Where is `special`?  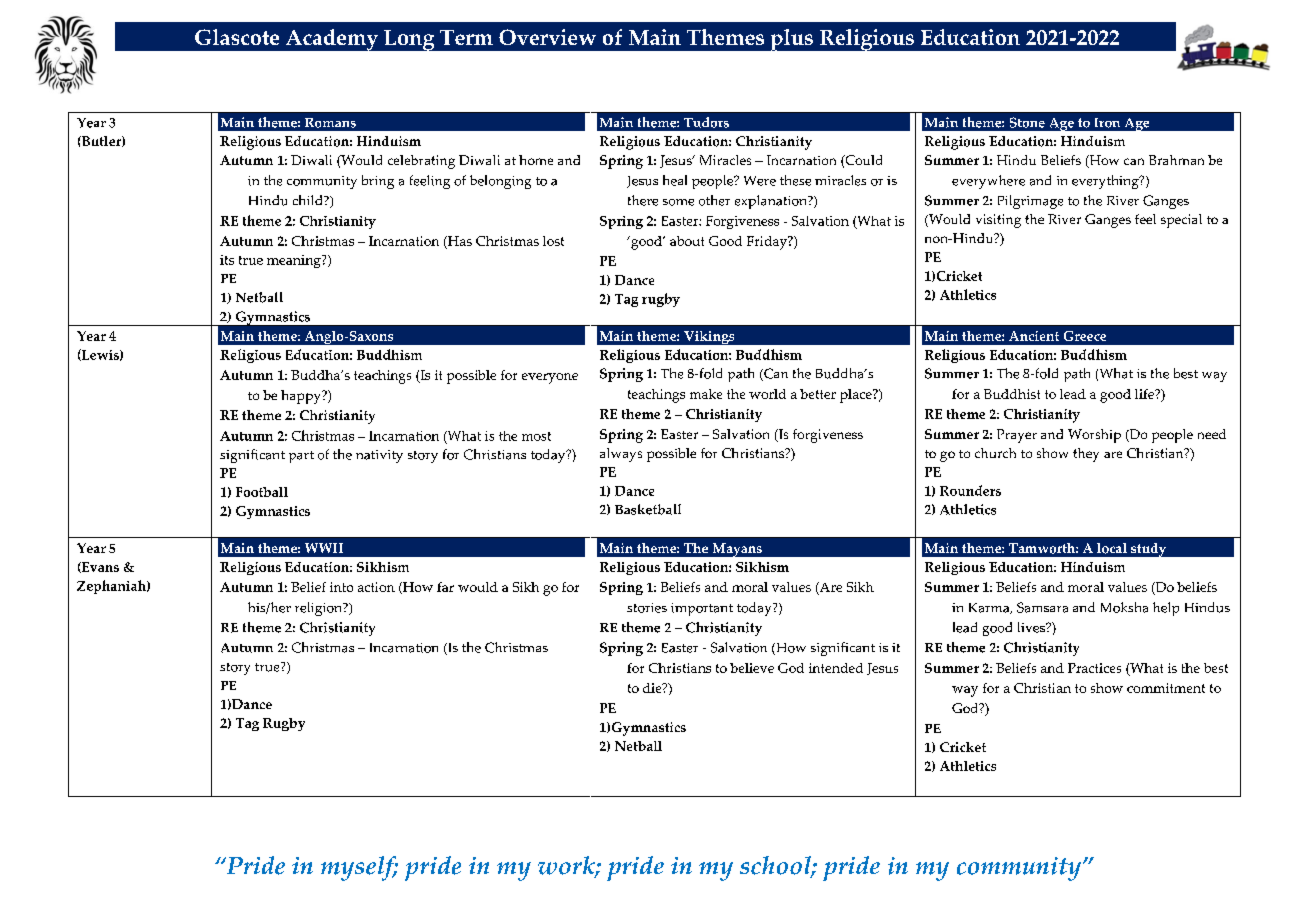
special is located at coordinates (1181, 221).
